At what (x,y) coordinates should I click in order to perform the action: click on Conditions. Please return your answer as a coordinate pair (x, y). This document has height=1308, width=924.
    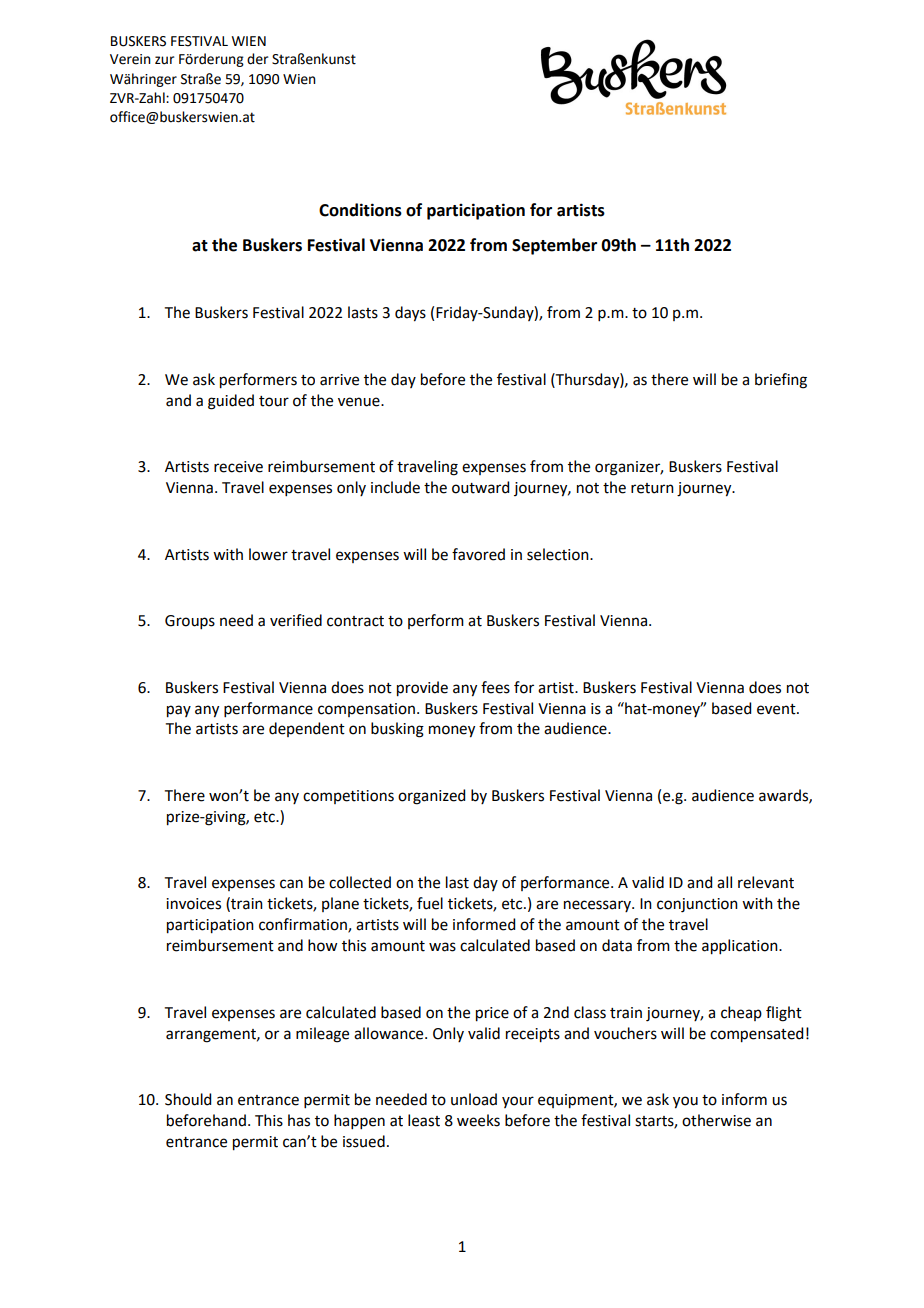
    Looking at the image, I should click on (360, 210).
